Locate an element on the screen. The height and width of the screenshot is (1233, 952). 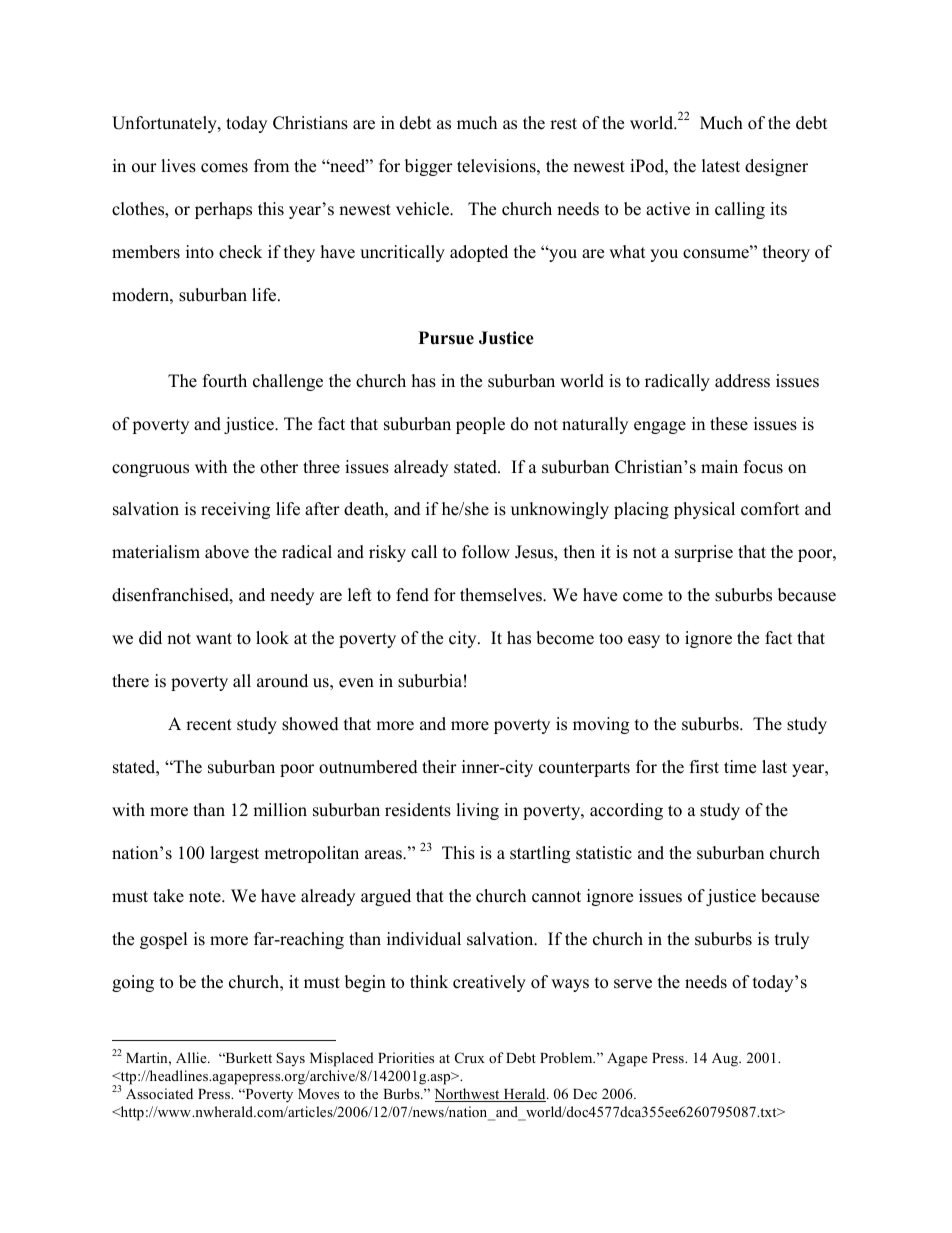
address is located at coordinates (742, 381).
